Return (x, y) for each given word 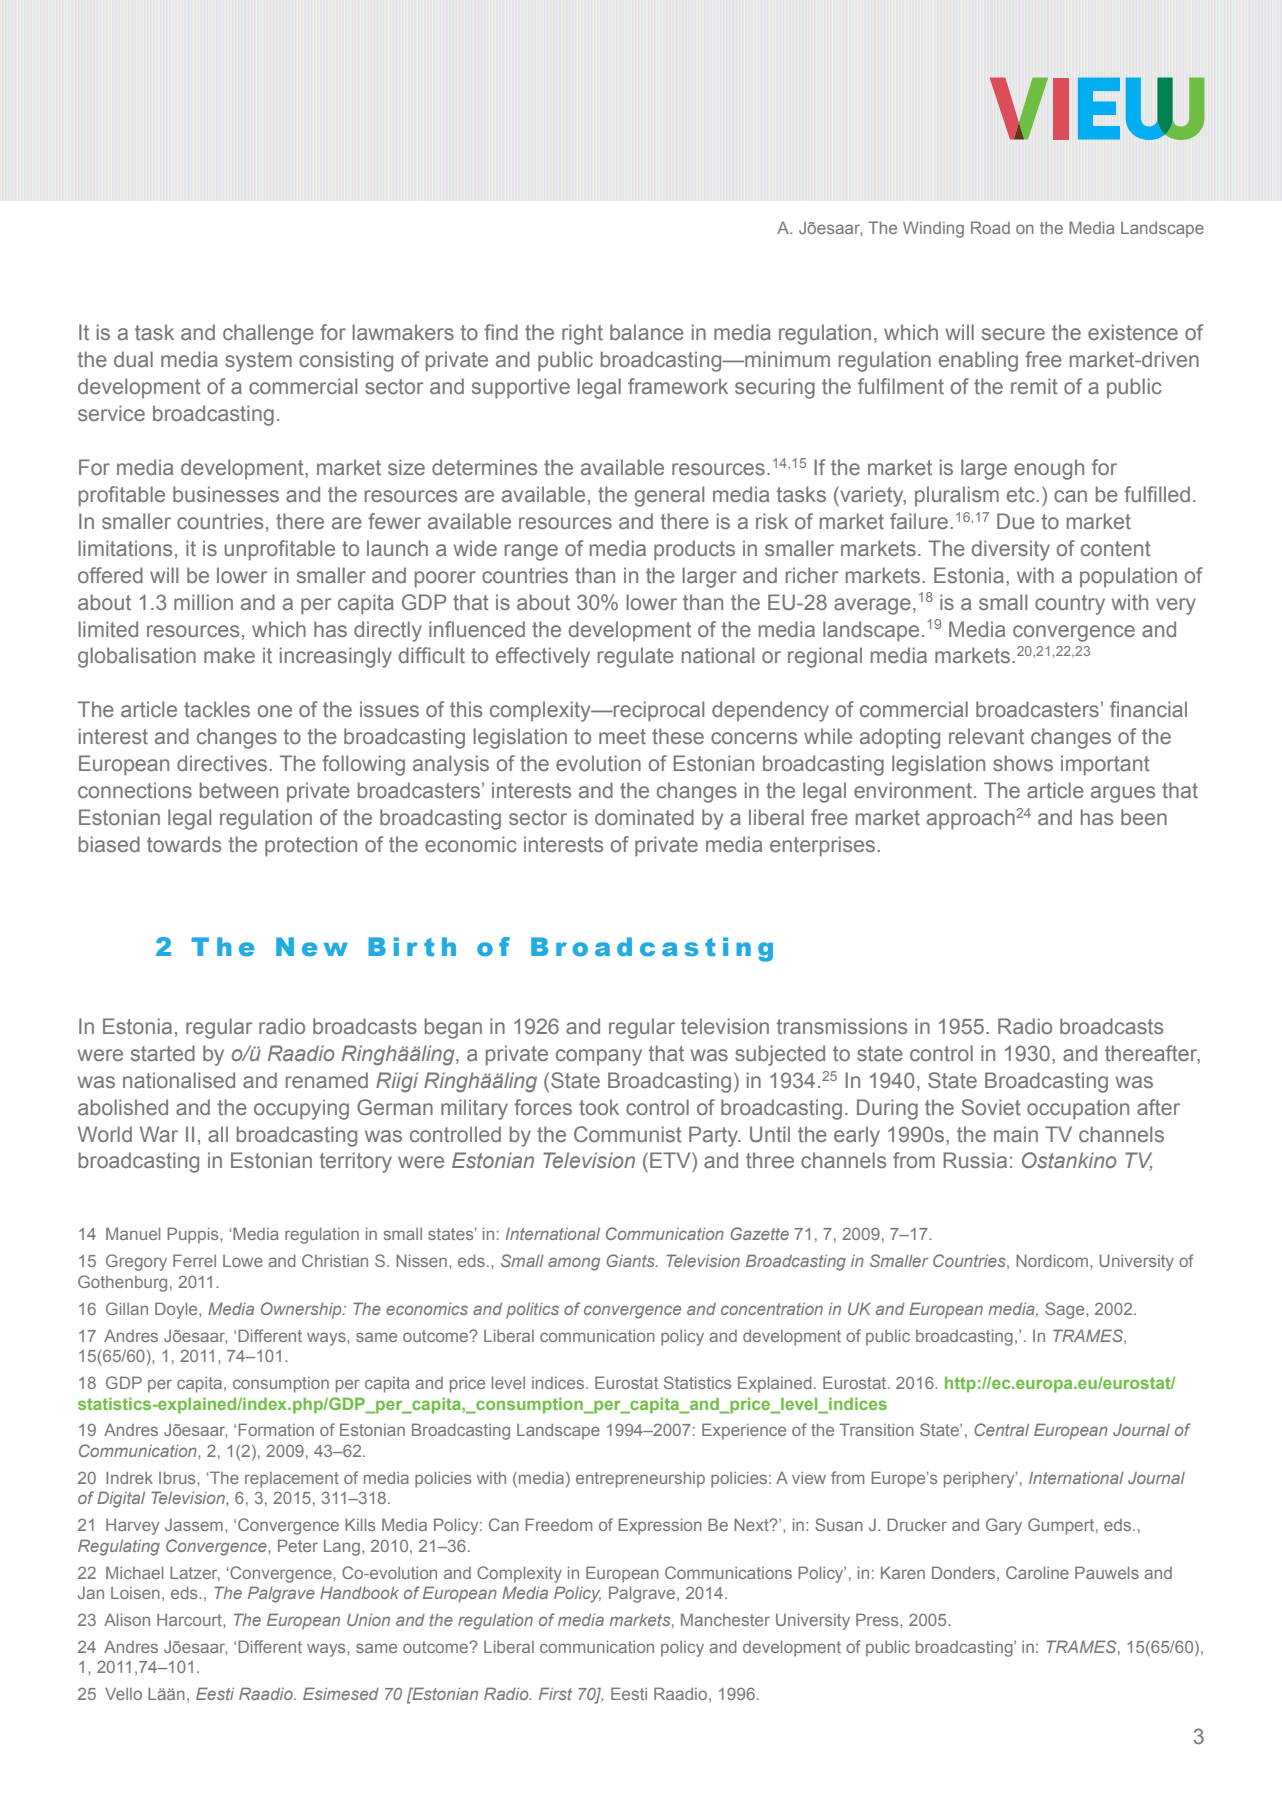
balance (647, 332)
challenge (268, 334)
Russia (975, 1160)
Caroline (1037, 1572)
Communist (628, 1134)
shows (1023, 763)
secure (1013, 334)
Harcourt (190, 1619)
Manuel (133, 1233)
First (555, 1693)
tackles (217, 709)
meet (622, 736)
